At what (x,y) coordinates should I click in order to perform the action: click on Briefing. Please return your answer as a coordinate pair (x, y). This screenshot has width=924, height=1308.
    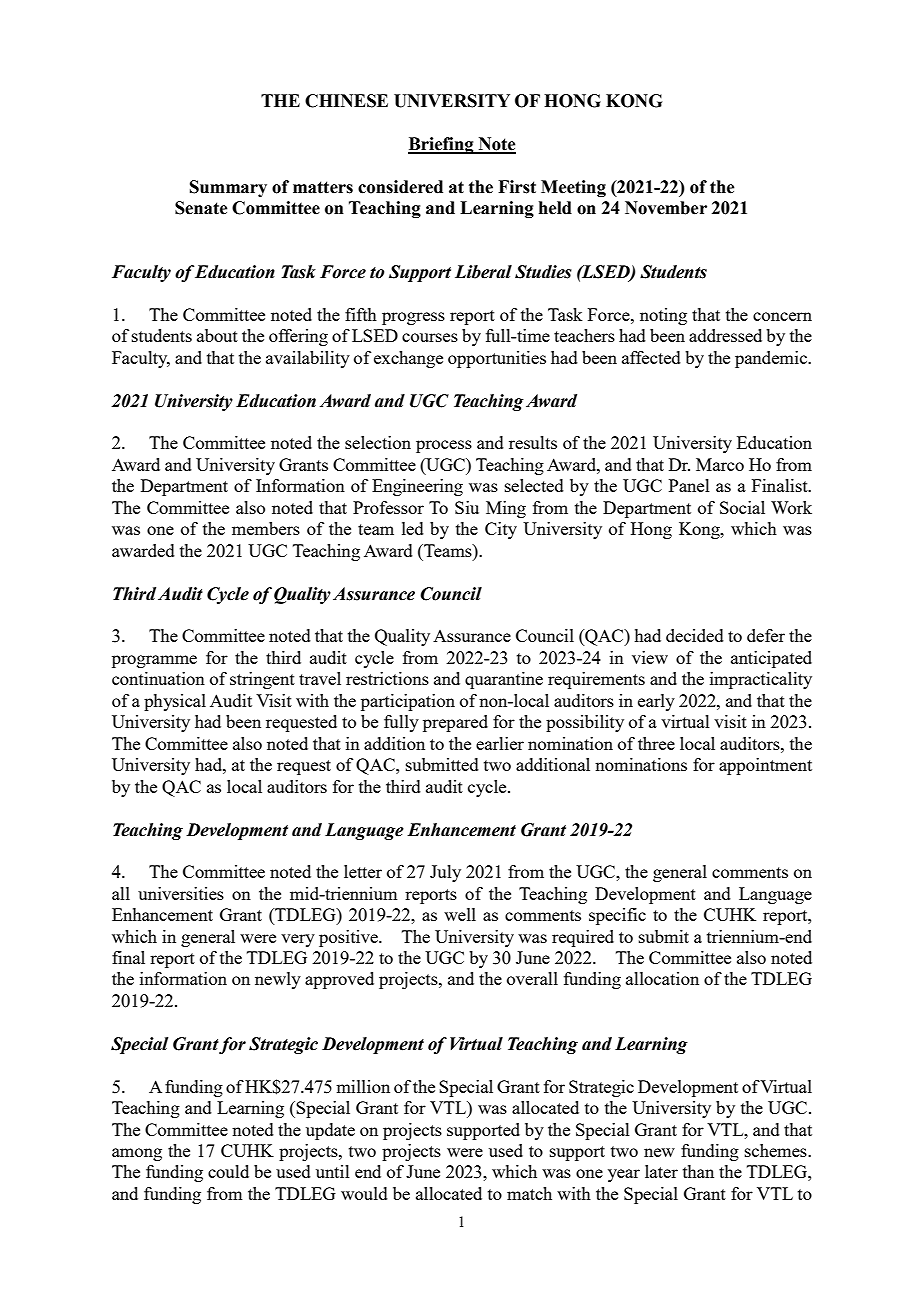
    Looking at the image, I should click on (442, 145).
